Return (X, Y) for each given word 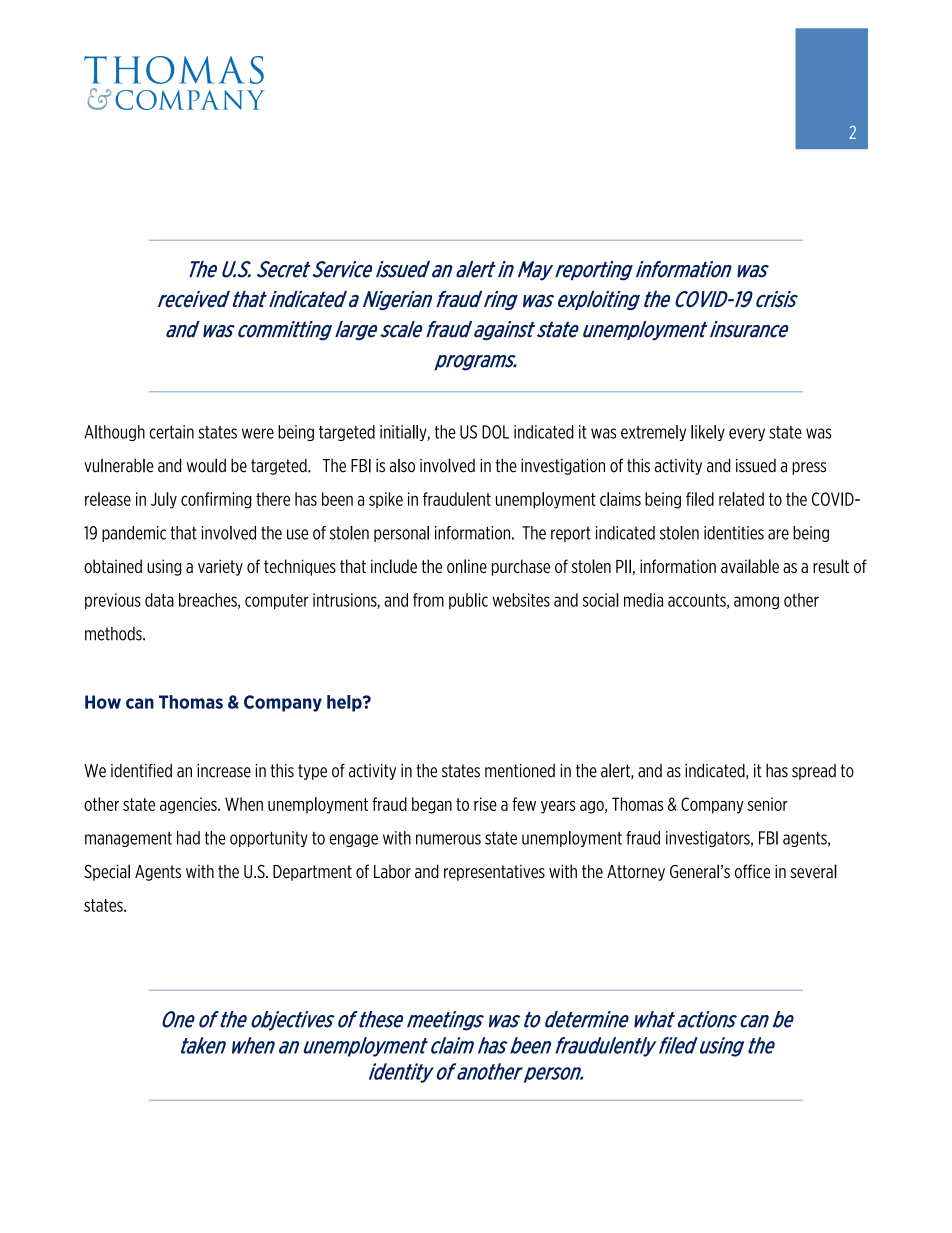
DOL (495, 432)
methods (114, 634)
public (468, 601)
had (188, 838)
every (747, 434)
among (756, 603)
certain (172, 432)
